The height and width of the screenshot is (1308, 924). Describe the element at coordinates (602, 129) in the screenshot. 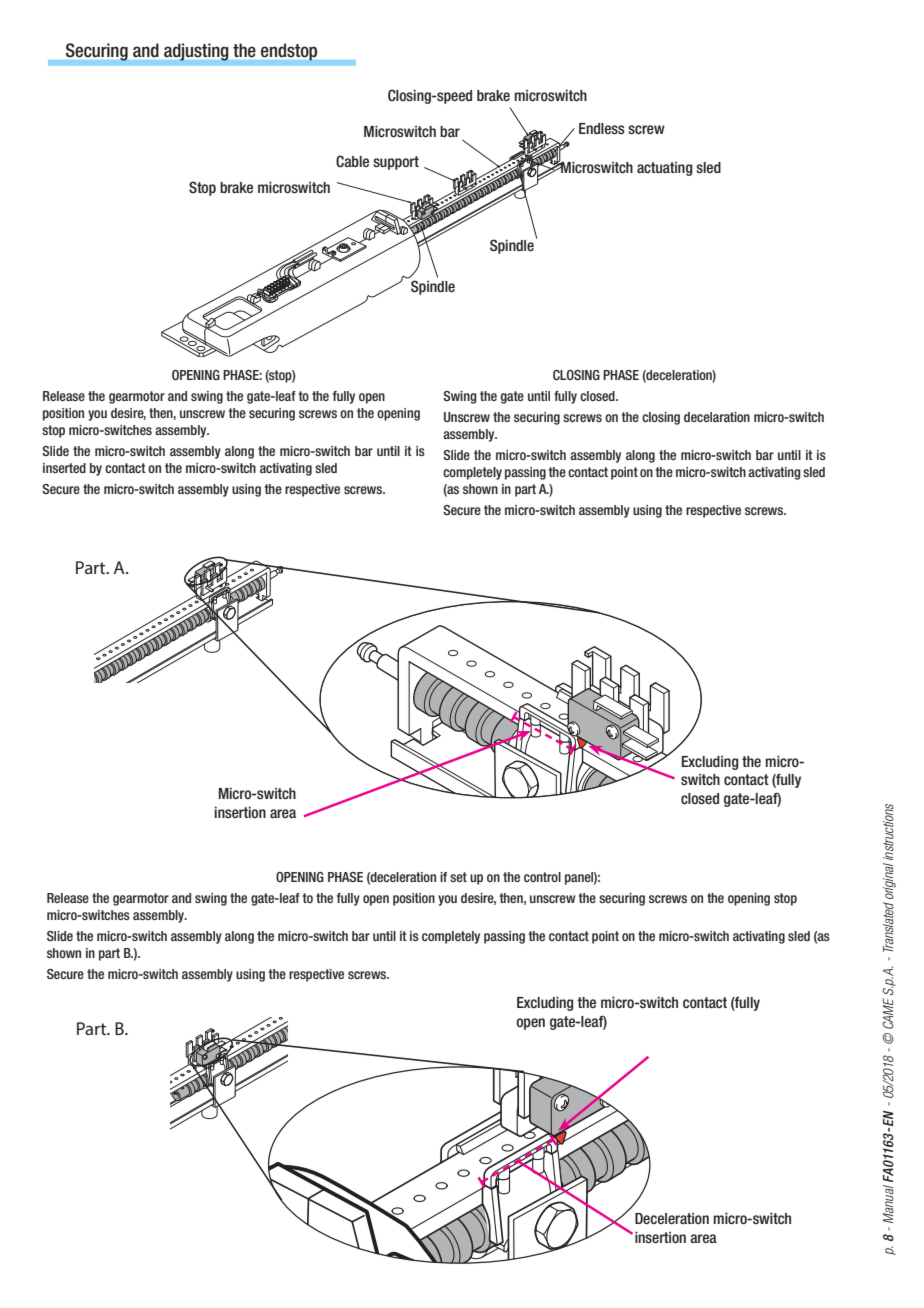

I see `Endless` at that location.
